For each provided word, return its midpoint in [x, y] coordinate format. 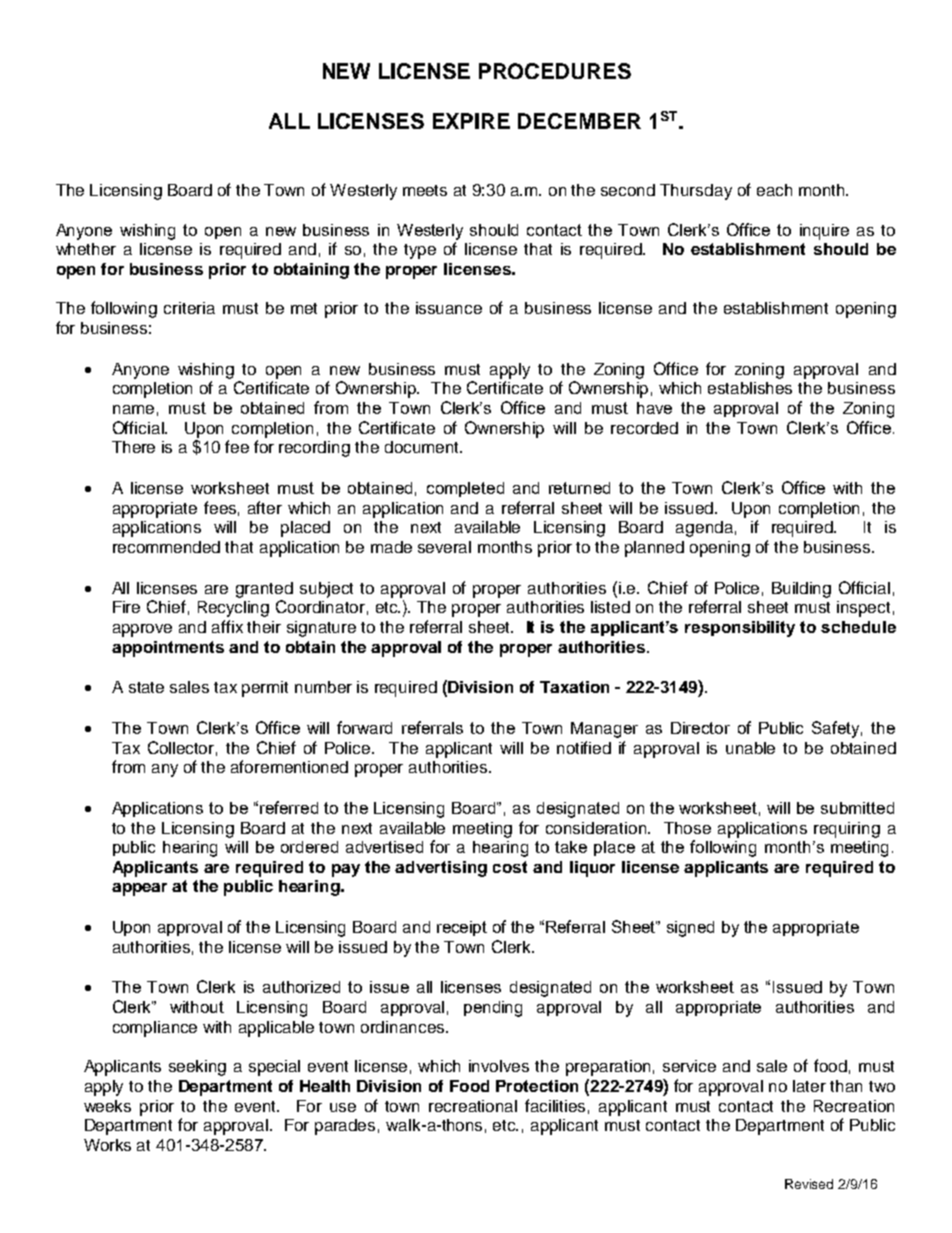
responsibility [740, 629]
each [774, 190]
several [444, 547]
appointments [168, 649]
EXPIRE [471, 121]
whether [86, 249]
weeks [107, 1106]
